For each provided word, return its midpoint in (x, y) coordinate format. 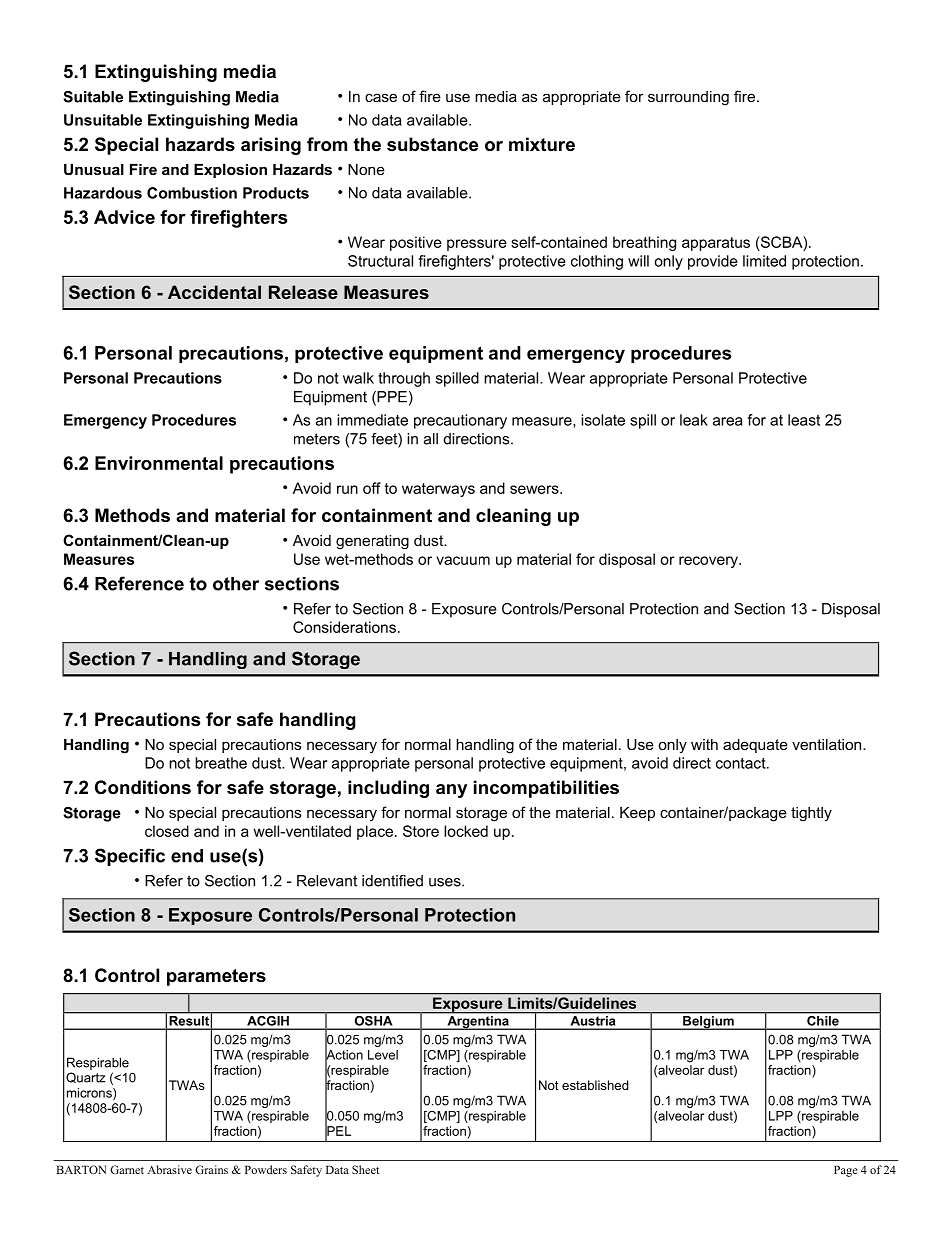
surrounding (688, 98)
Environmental (159, 463)
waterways (438, 490)
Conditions (143, 787)
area (728, 421)
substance (432, 144)
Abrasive (169, 1169)
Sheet (365, 1169)
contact (742, 763)
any (451, 791)
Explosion (230, 171)
